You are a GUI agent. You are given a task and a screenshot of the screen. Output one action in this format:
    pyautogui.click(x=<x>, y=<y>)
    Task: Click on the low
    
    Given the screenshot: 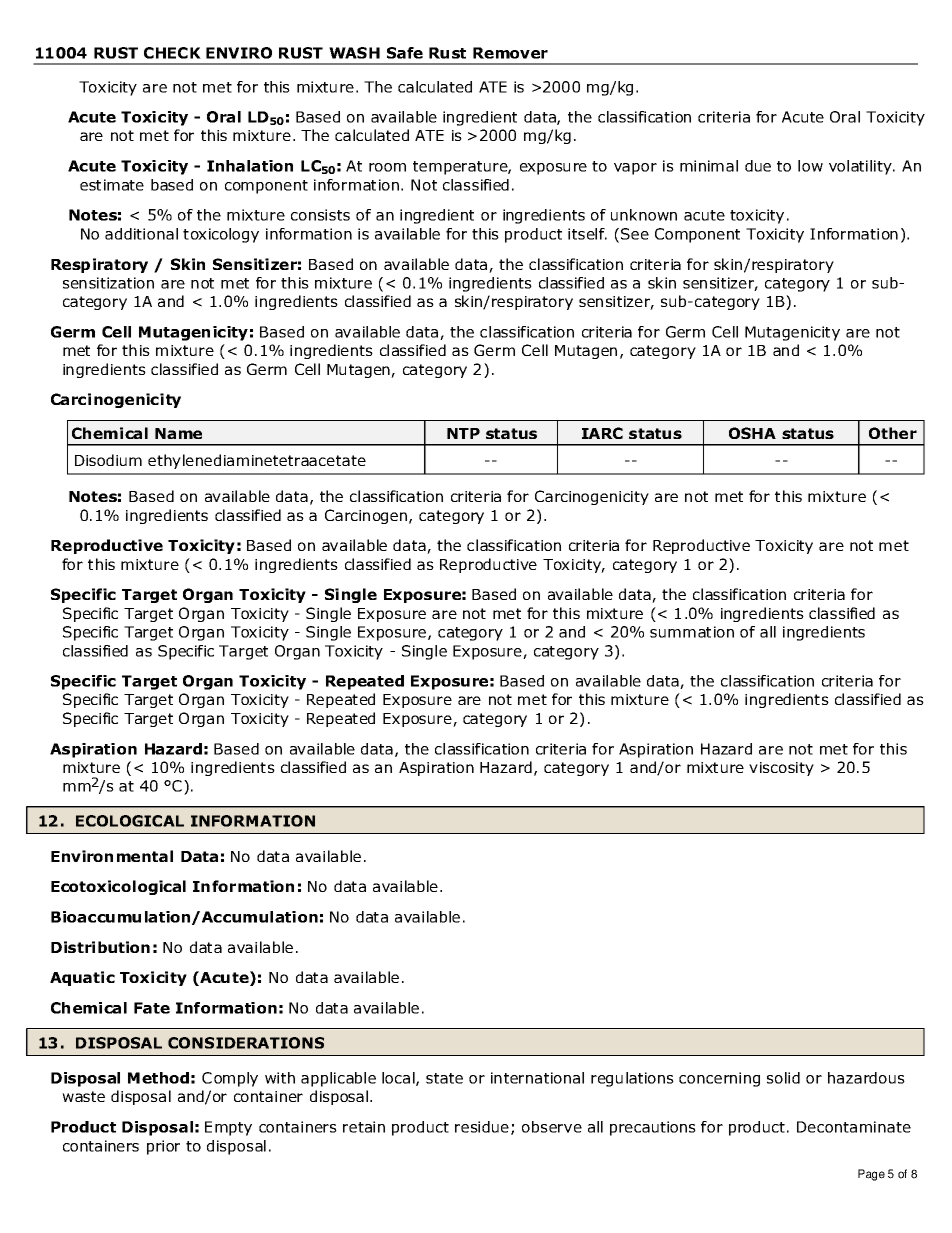 What is the action you would take?
    pyautogui.click(x=810, y=166)
